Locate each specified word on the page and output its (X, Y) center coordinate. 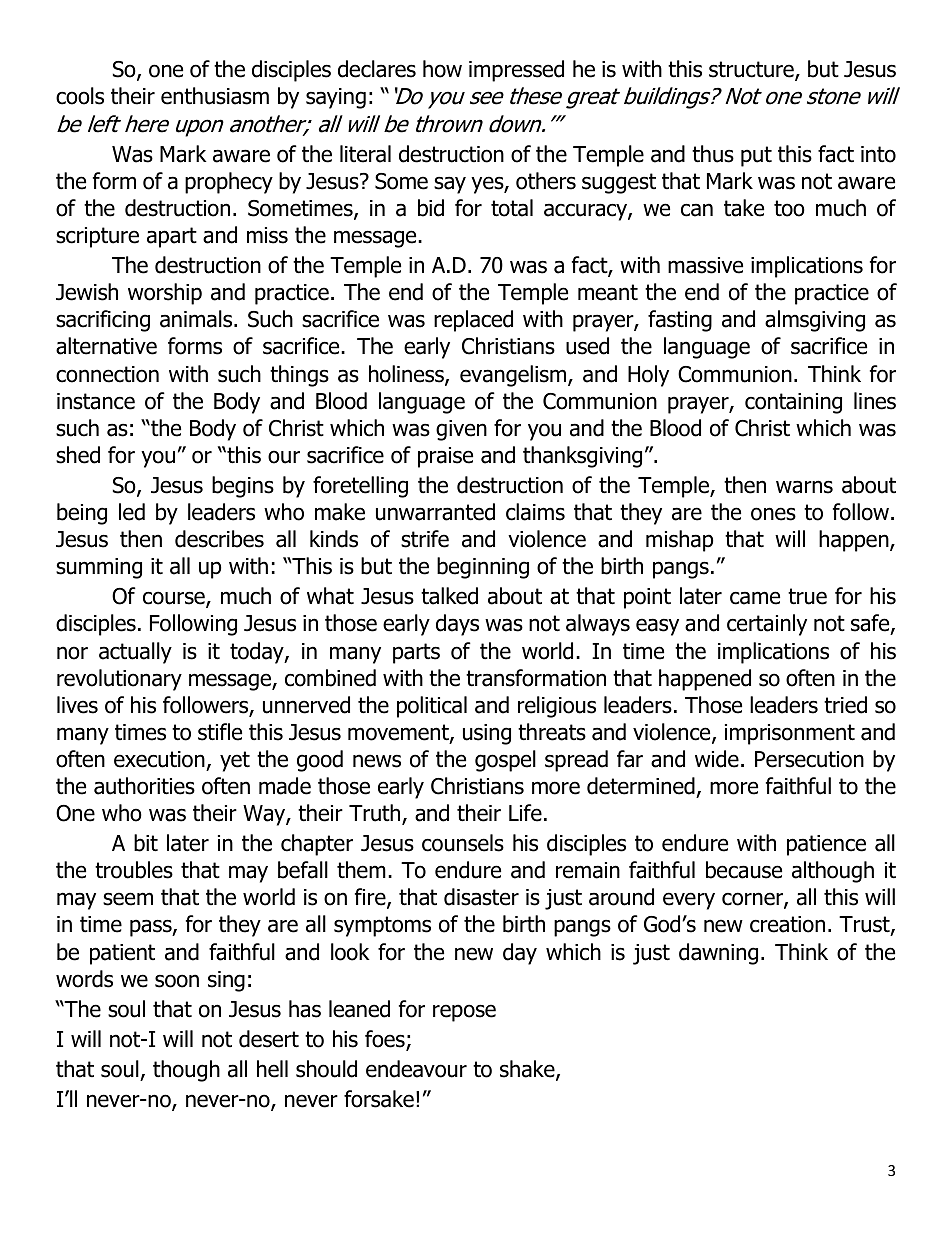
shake (528, 1070)
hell (272, 1069)
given (461, 430)
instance (96, 401)
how (442, 69)
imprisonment (790, 734)
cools (80, 96)
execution (159, 759)
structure (752, 71)
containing (793, 403)
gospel (505, 761)
